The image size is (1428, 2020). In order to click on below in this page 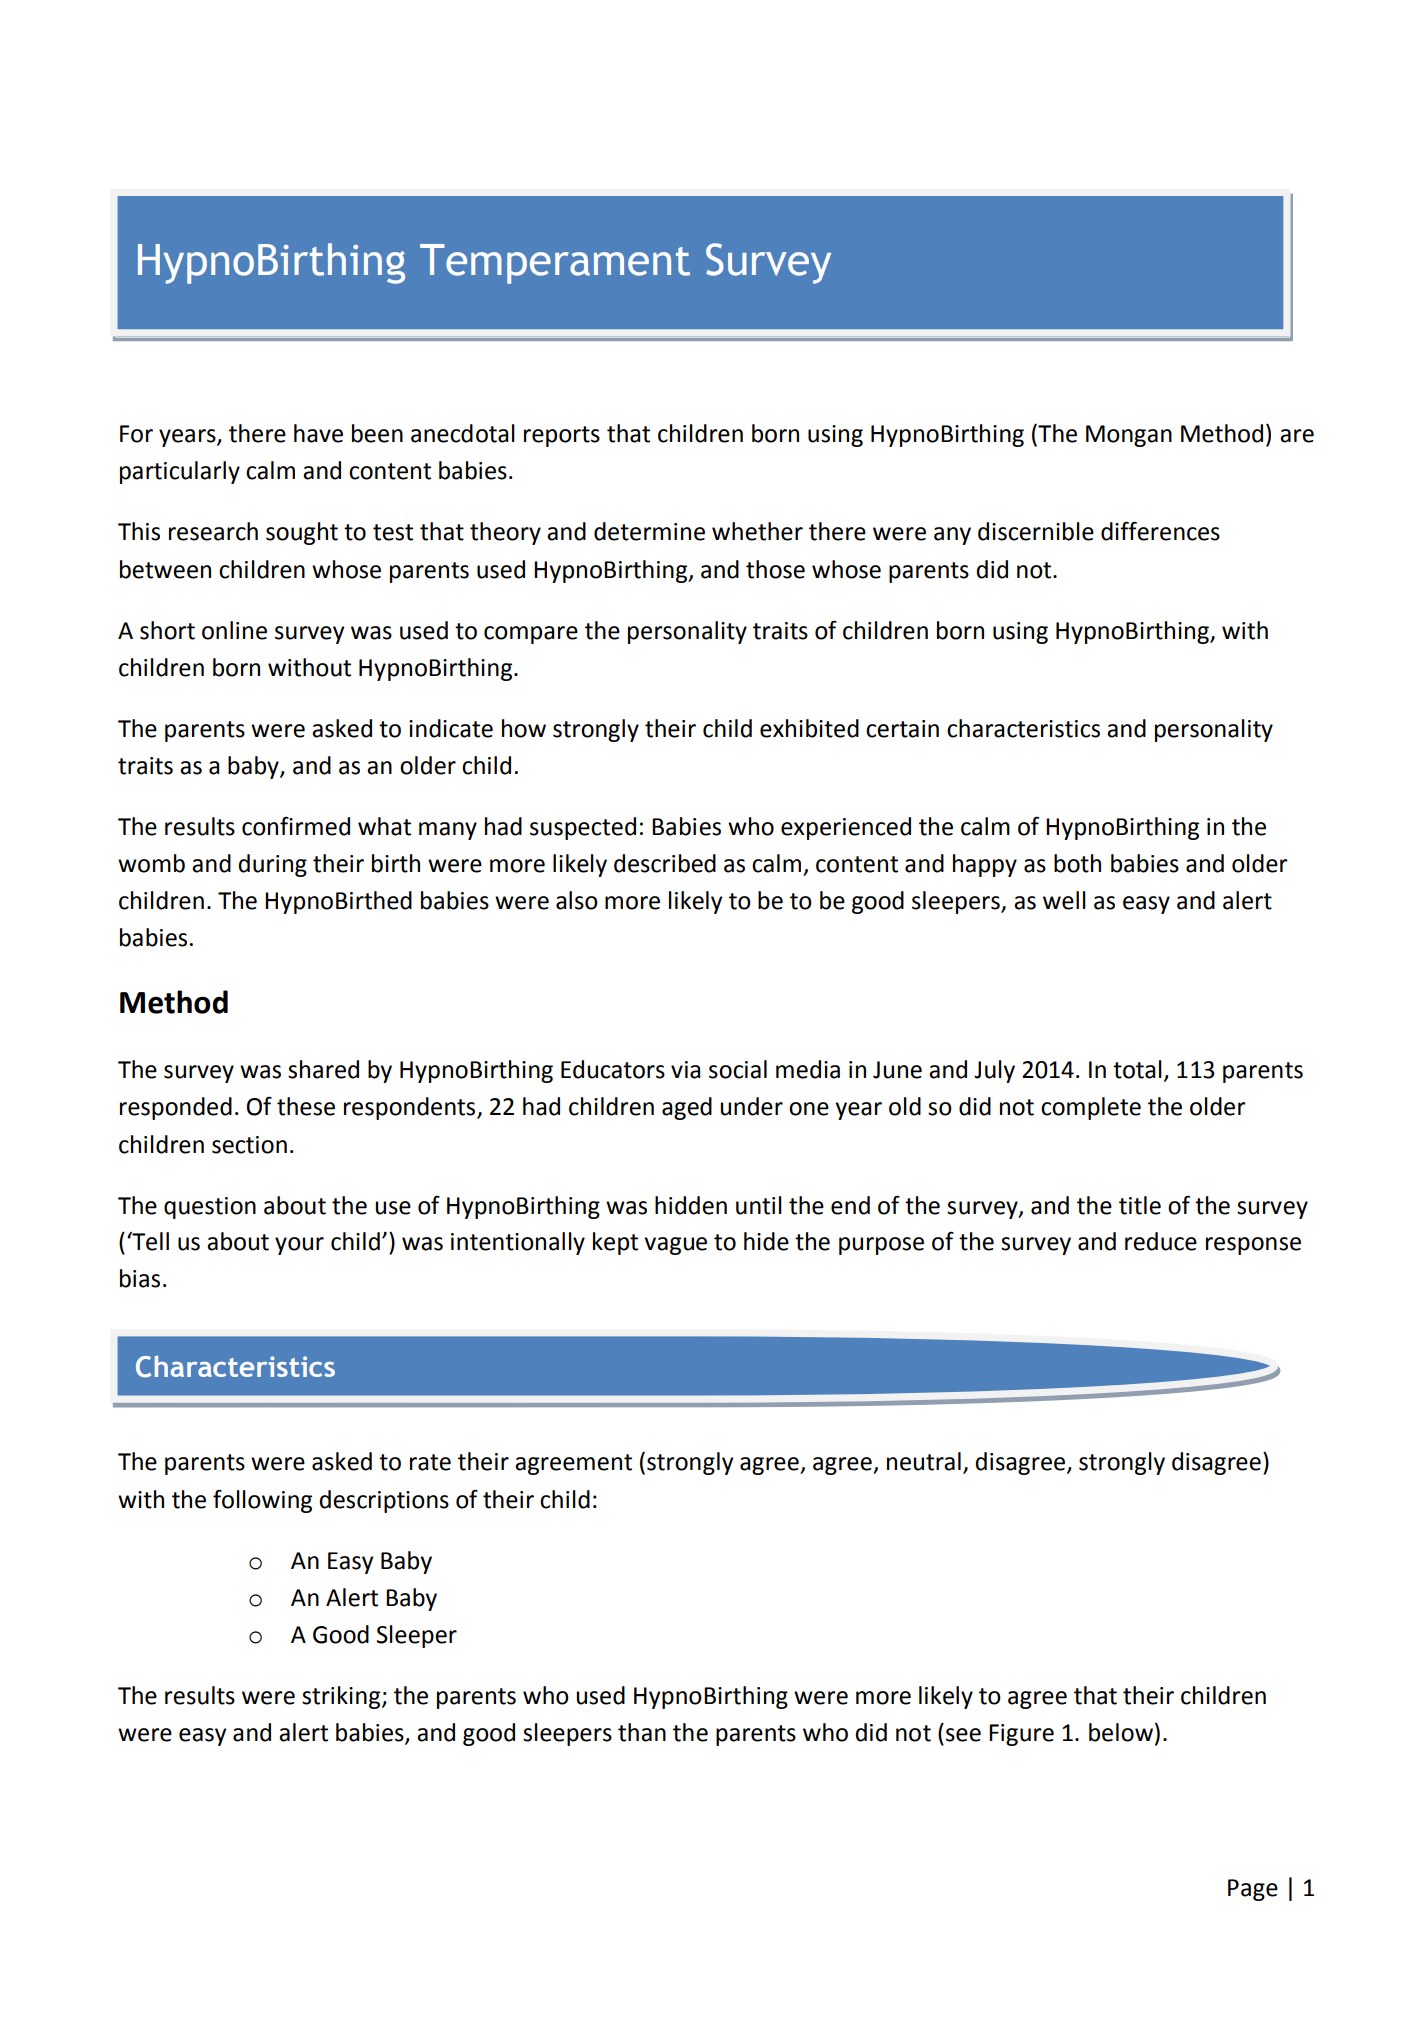, I will do `click(1121, 1732)`.
